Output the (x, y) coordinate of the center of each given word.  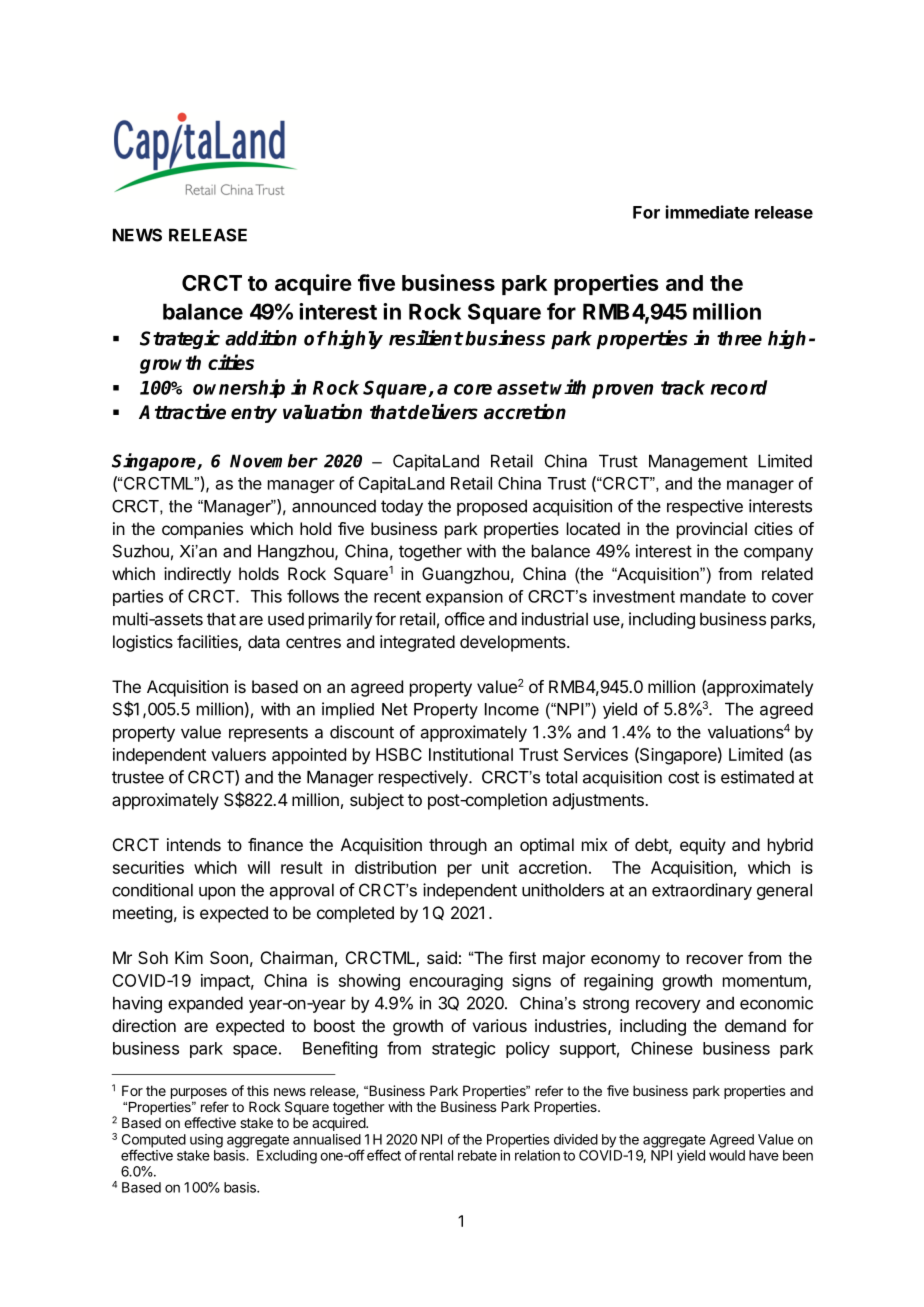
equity (703, 846)
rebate (477, 1155)
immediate (707, 212)
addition (261, 338)
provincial (712, 530)
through (458, 846)
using (206, 1141)
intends (194, 844)
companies (202, 530)
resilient (426, 338)
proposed (492, 507)
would (727, 1155)
